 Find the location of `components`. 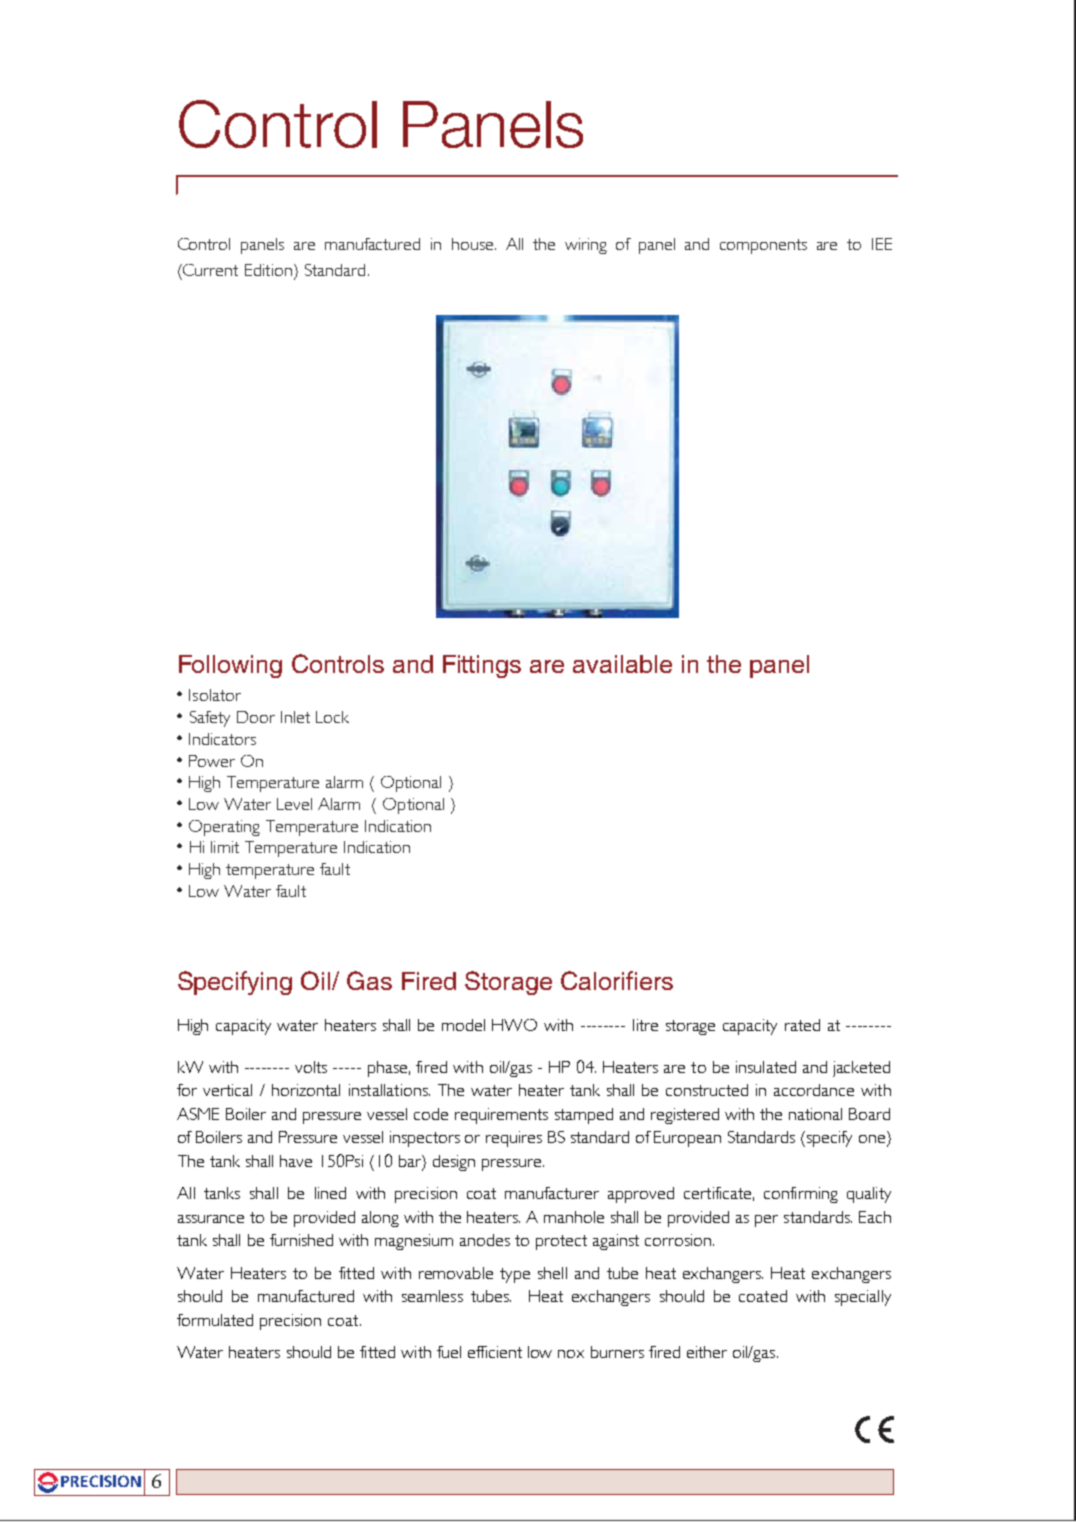

components is located at coordinates (763, 246).
